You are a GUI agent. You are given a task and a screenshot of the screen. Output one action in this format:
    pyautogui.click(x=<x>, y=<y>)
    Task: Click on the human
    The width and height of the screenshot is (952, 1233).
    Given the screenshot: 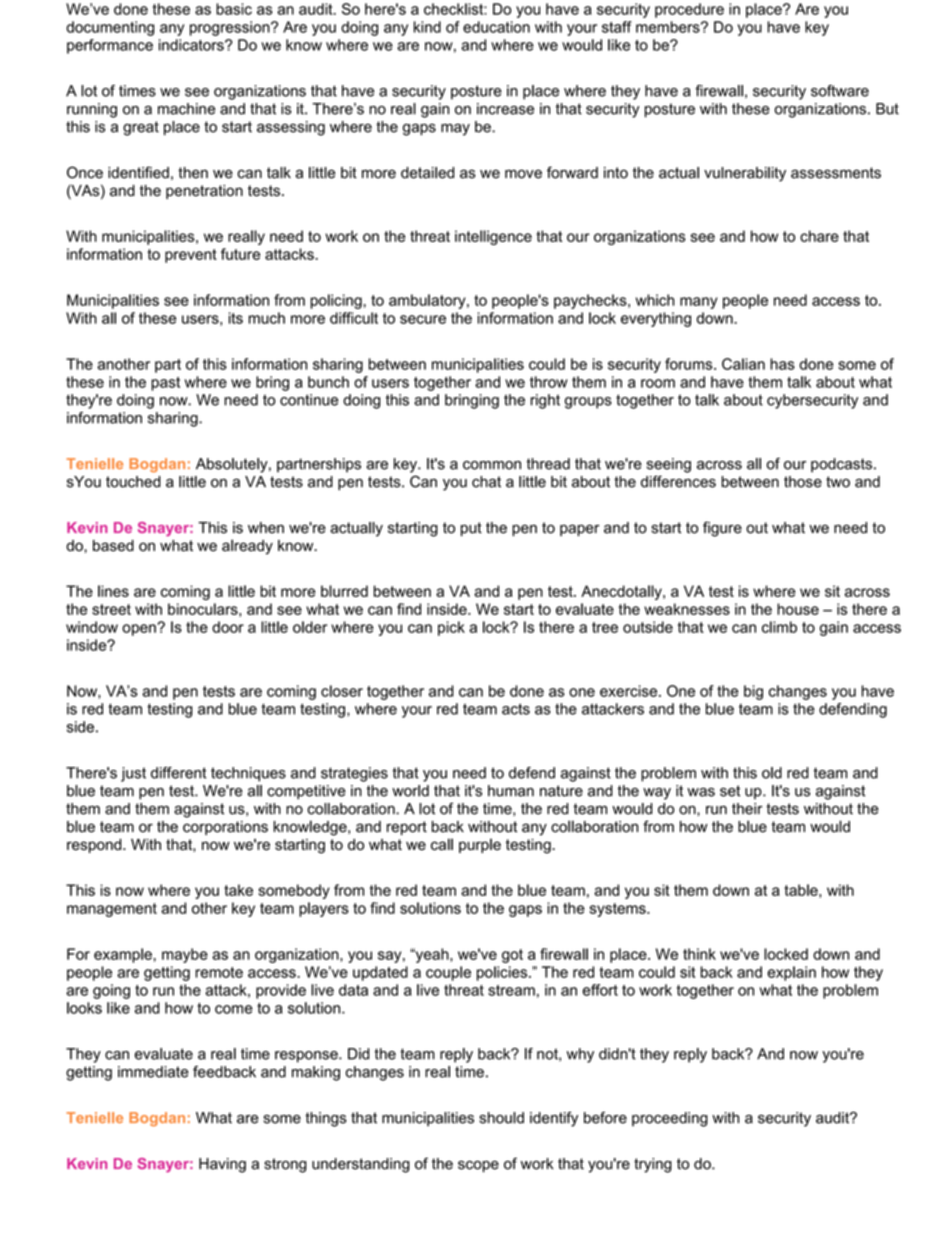 What is the action you would take?
    pyautogui.click(x=511, y=791)
